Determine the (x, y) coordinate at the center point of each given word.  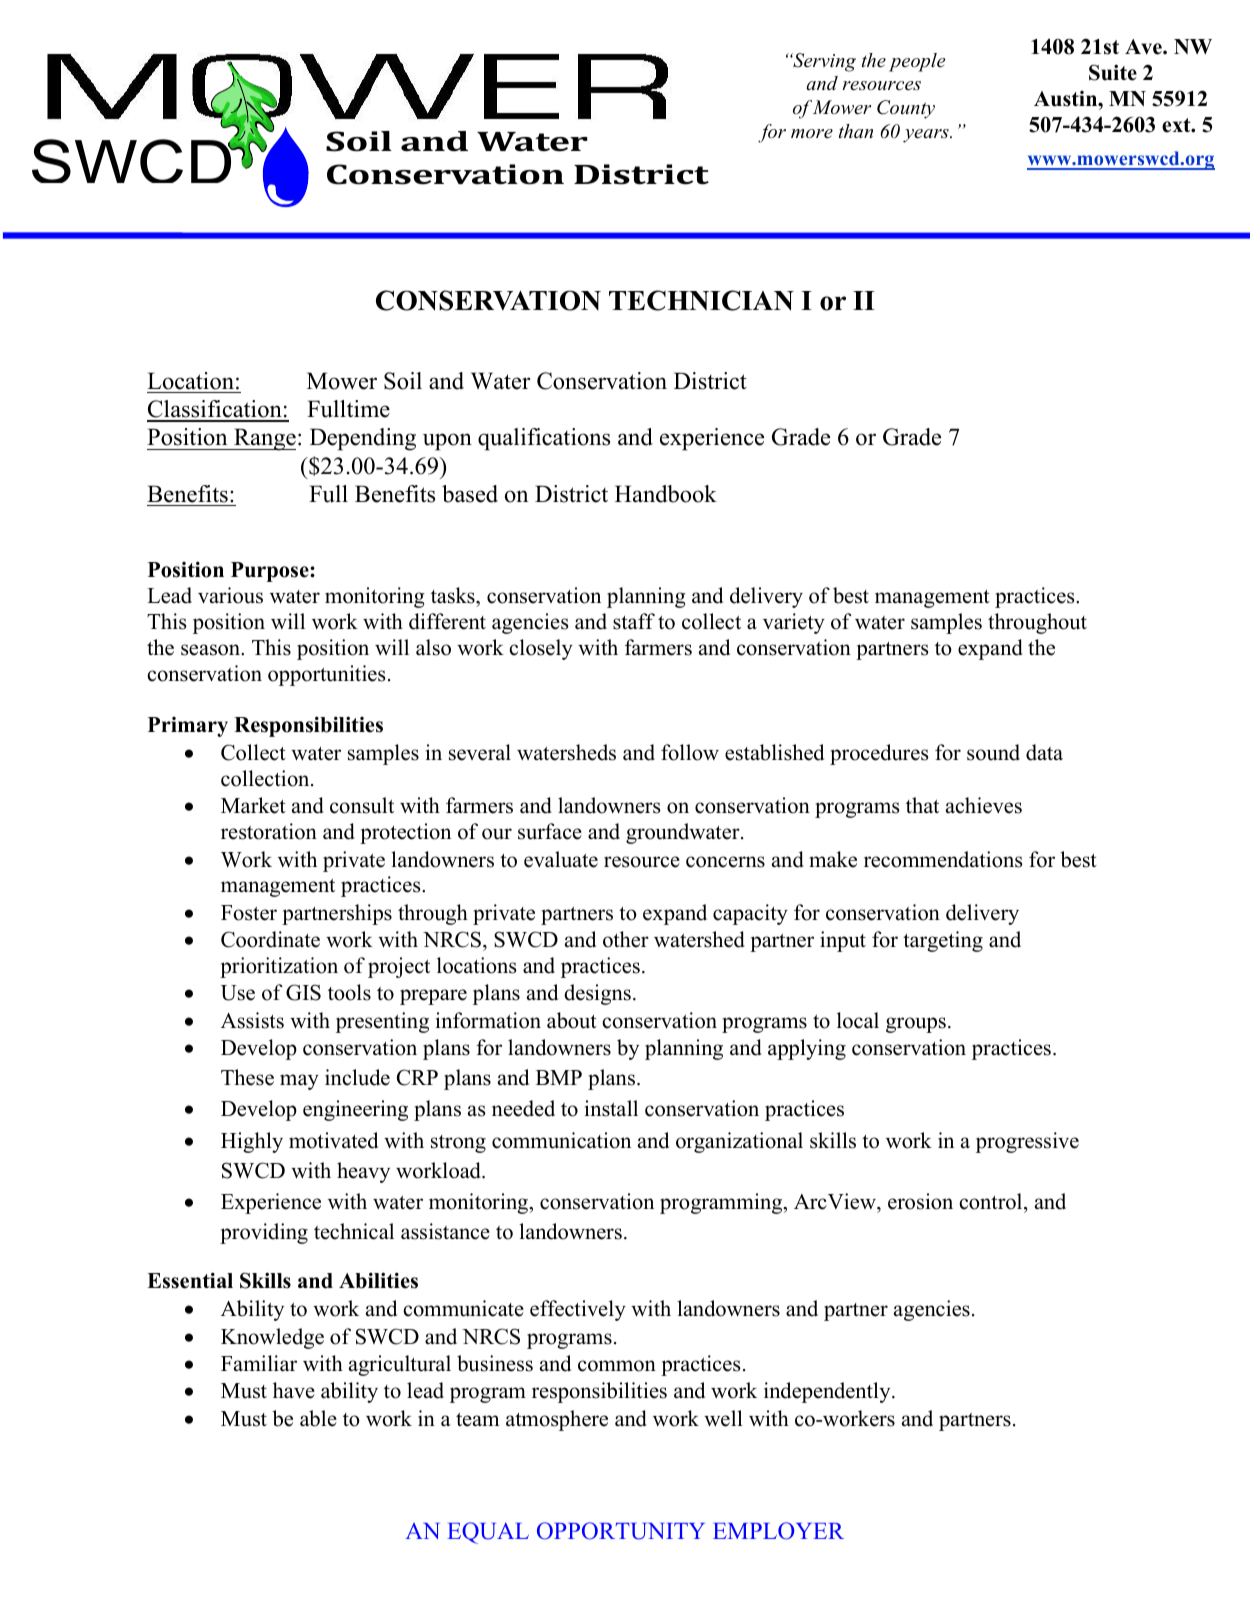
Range (264, 439)
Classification (215, 410)
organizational (739, 1142)
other (626, 939)
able (318, 1418)
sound (993, 752)
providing (264, 1233)
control (992, 1201)
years (927, 136)
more (812, 134)
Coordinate (270, 939)
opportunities (327, 675)
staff (634, 621)
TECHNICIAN (701, 300)
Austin (1067, 99)
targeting (943, 941)
